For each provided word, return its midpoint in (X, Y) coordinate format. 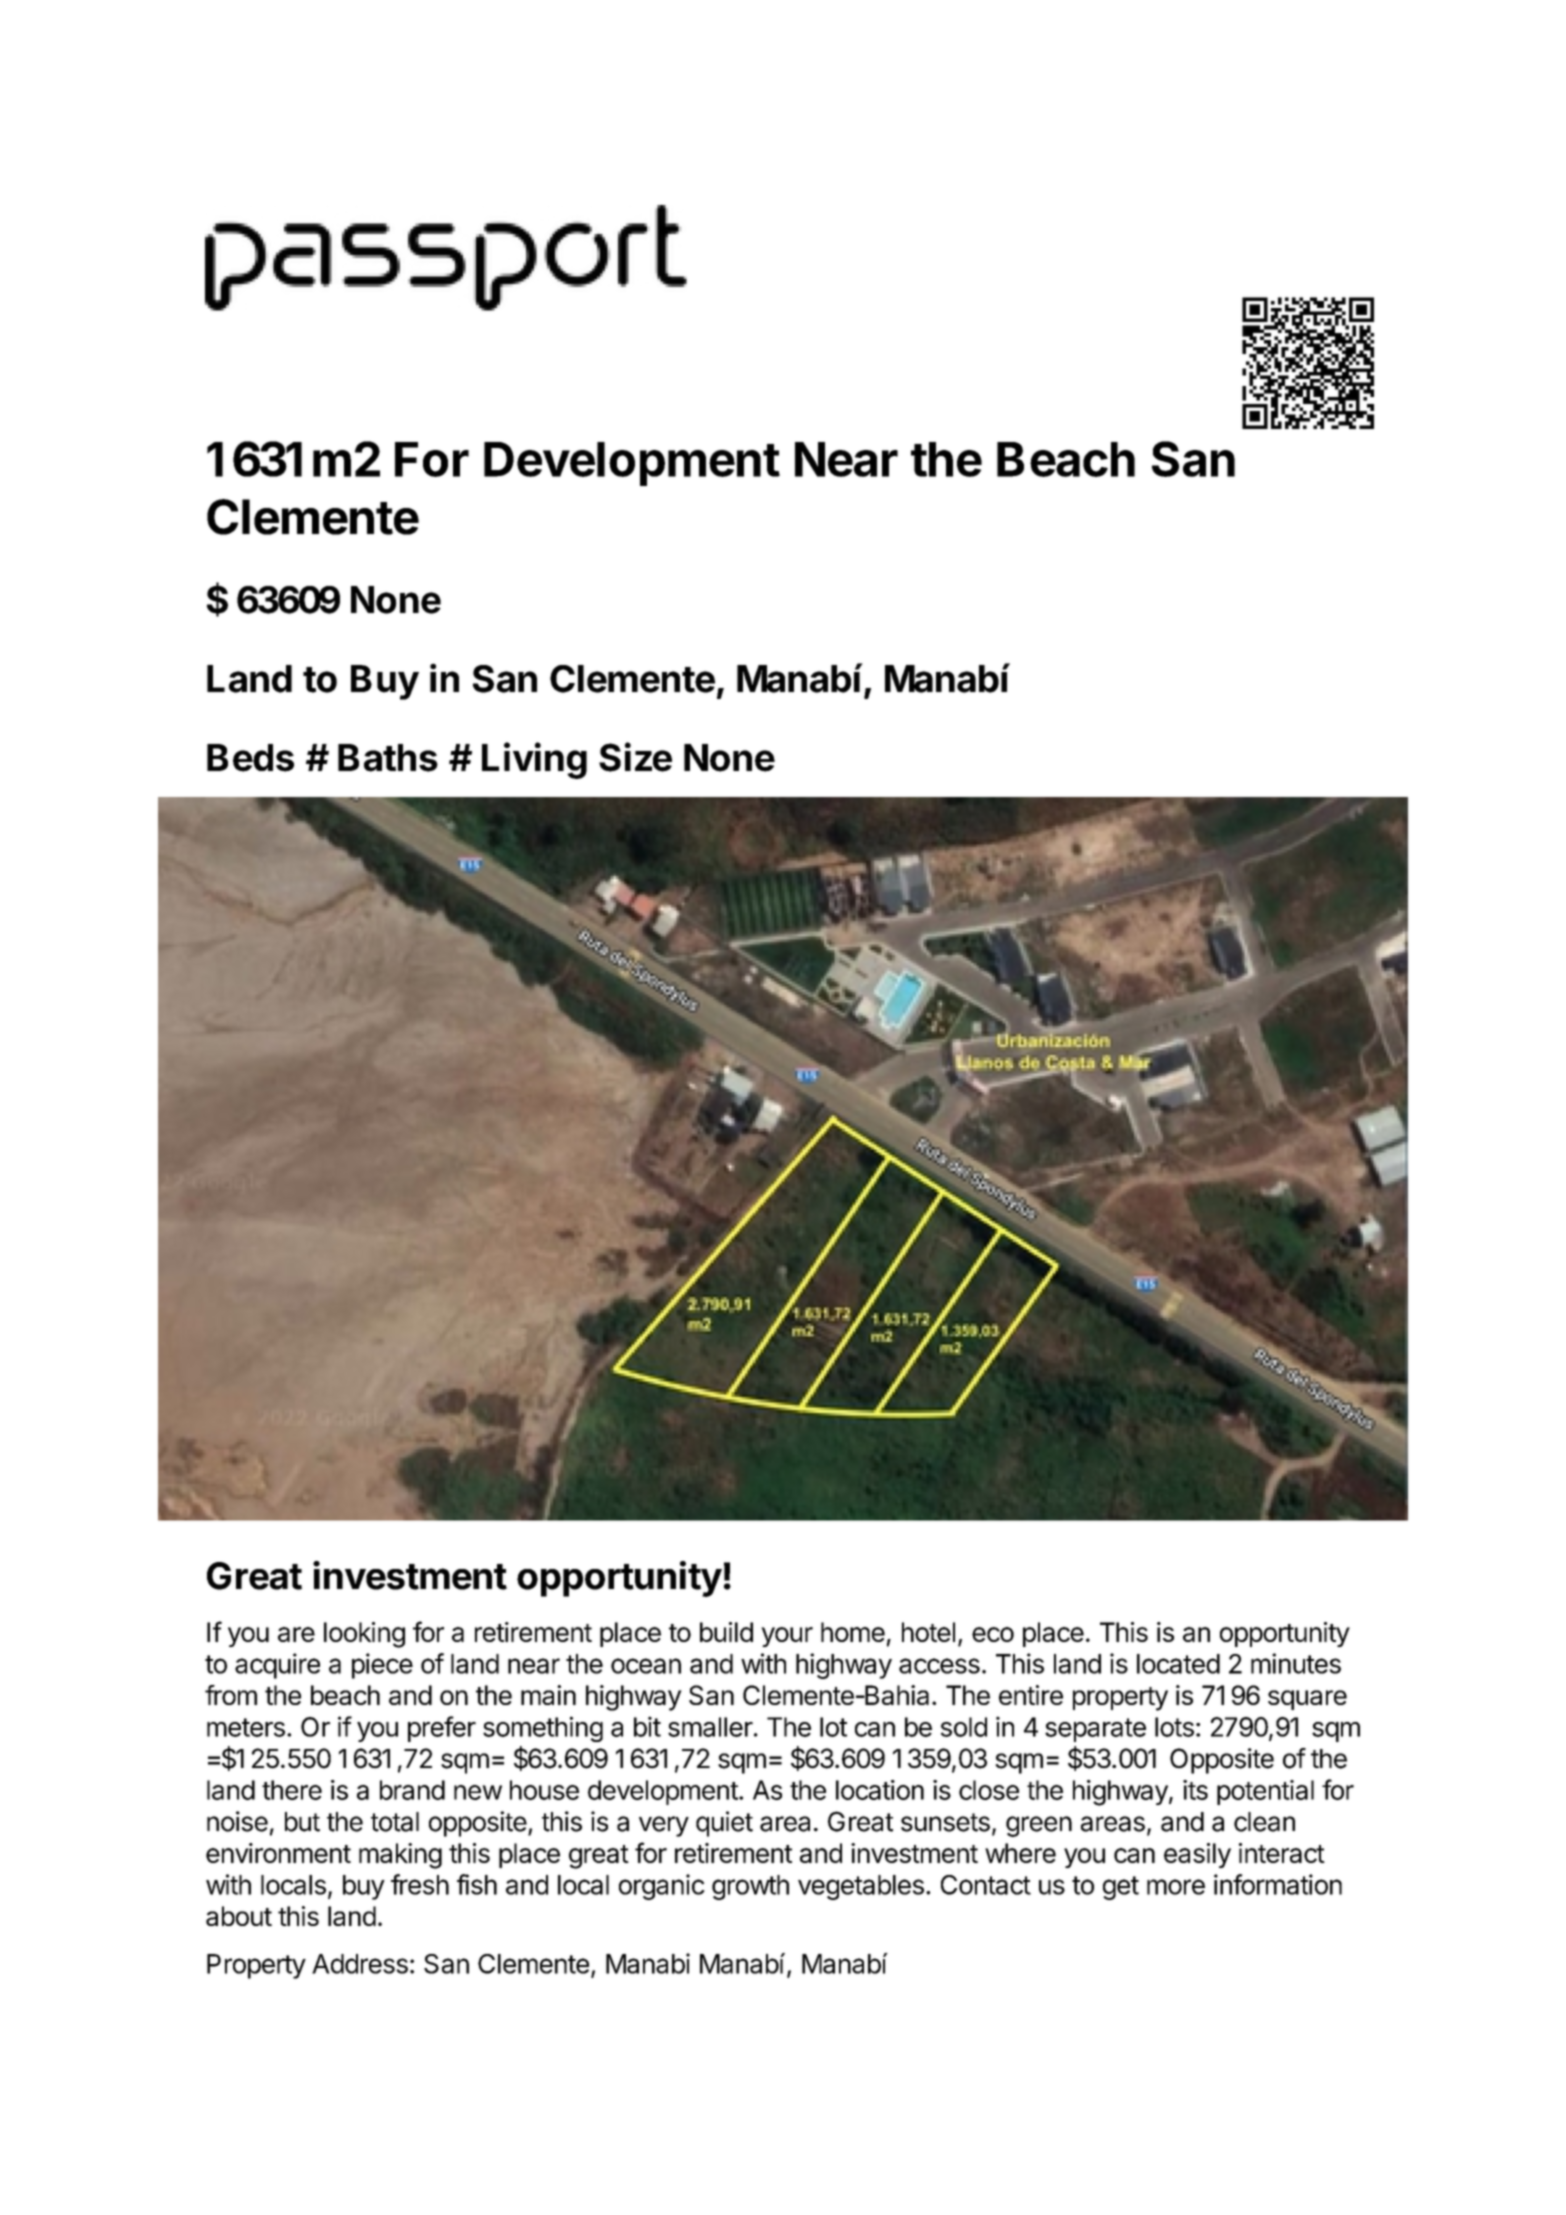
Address (360, 1964)
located (1178, 1664)
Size (635, 757)
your (787, 1637)
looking (364, 1635)
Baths (388, 758)
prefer (442, 1729)
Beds (250, 758)
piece (382, 1666)
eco (993, 1634)
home (853, 1632)
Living (534, 760)
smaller (710, 1727)
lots (1174, 1727)
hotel (928, 1632)
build (726, 1632)
